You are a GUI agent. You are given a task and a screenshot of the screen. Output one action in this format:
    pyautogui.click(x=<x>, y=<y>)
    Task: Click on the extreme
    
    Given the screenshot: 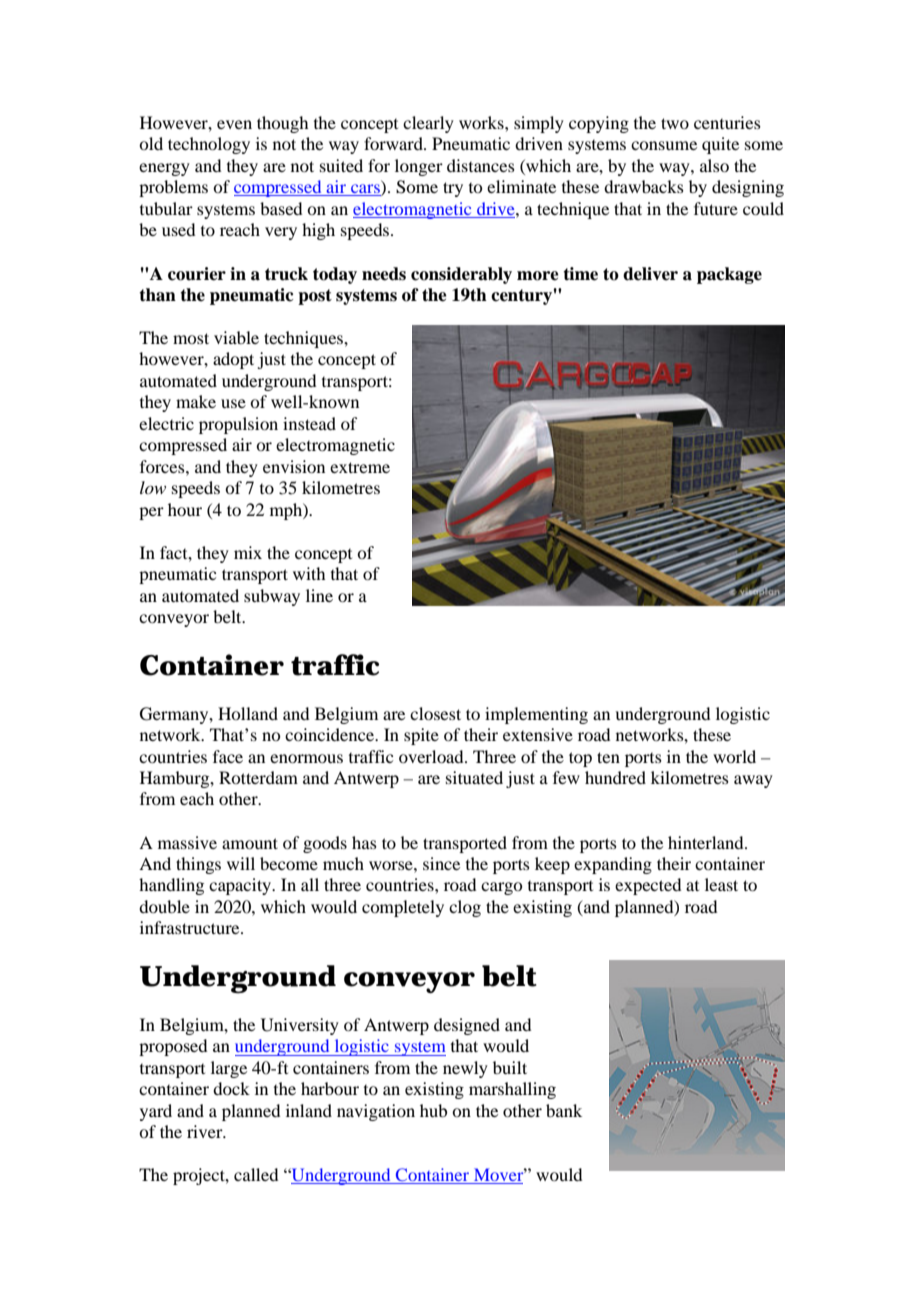 What is the action you would take?
    pyautogui.click(x=360, y=467)
